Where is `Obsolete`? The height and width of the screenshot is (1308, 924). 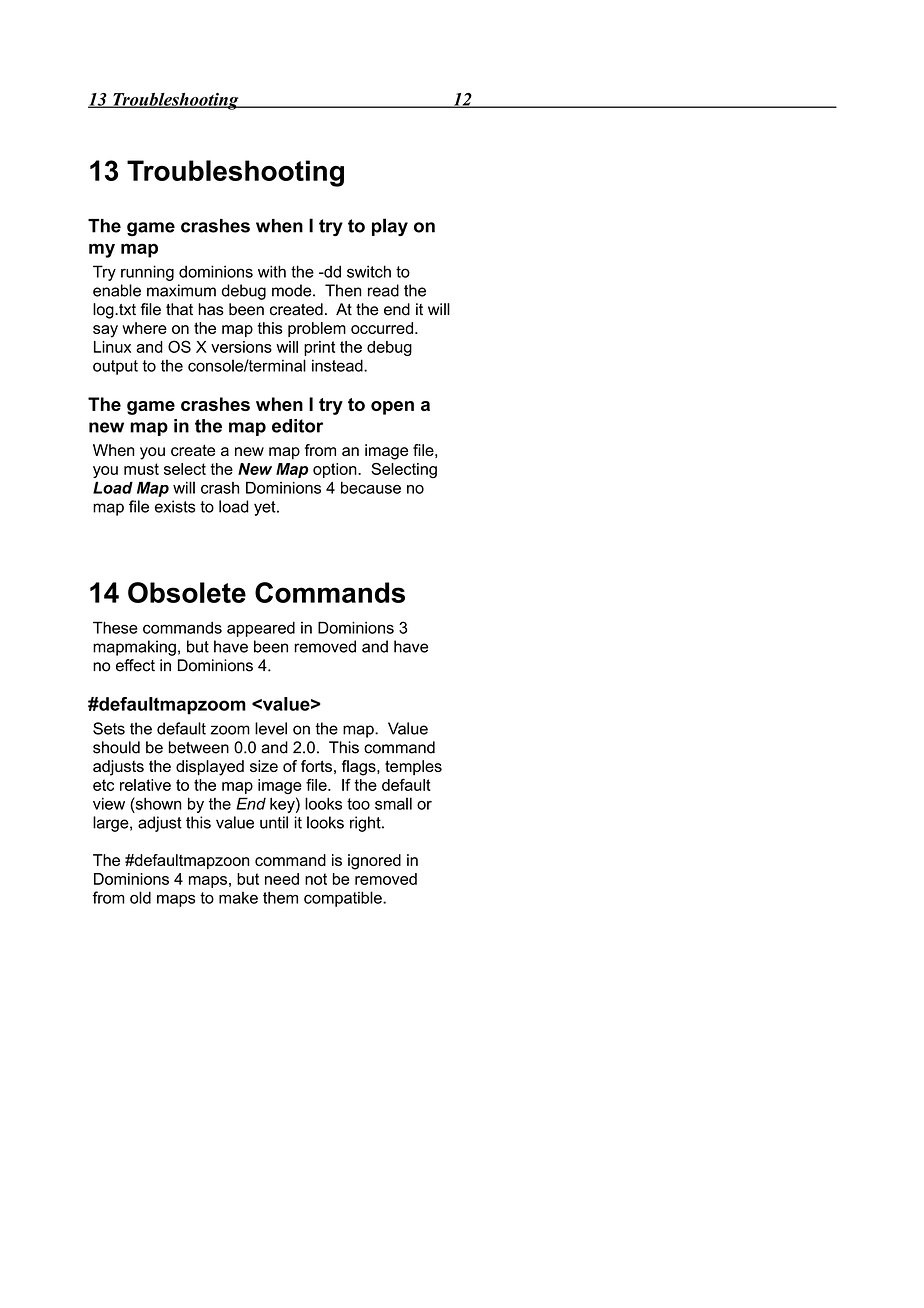 Obsolete is located at coordinates (187, 592).
